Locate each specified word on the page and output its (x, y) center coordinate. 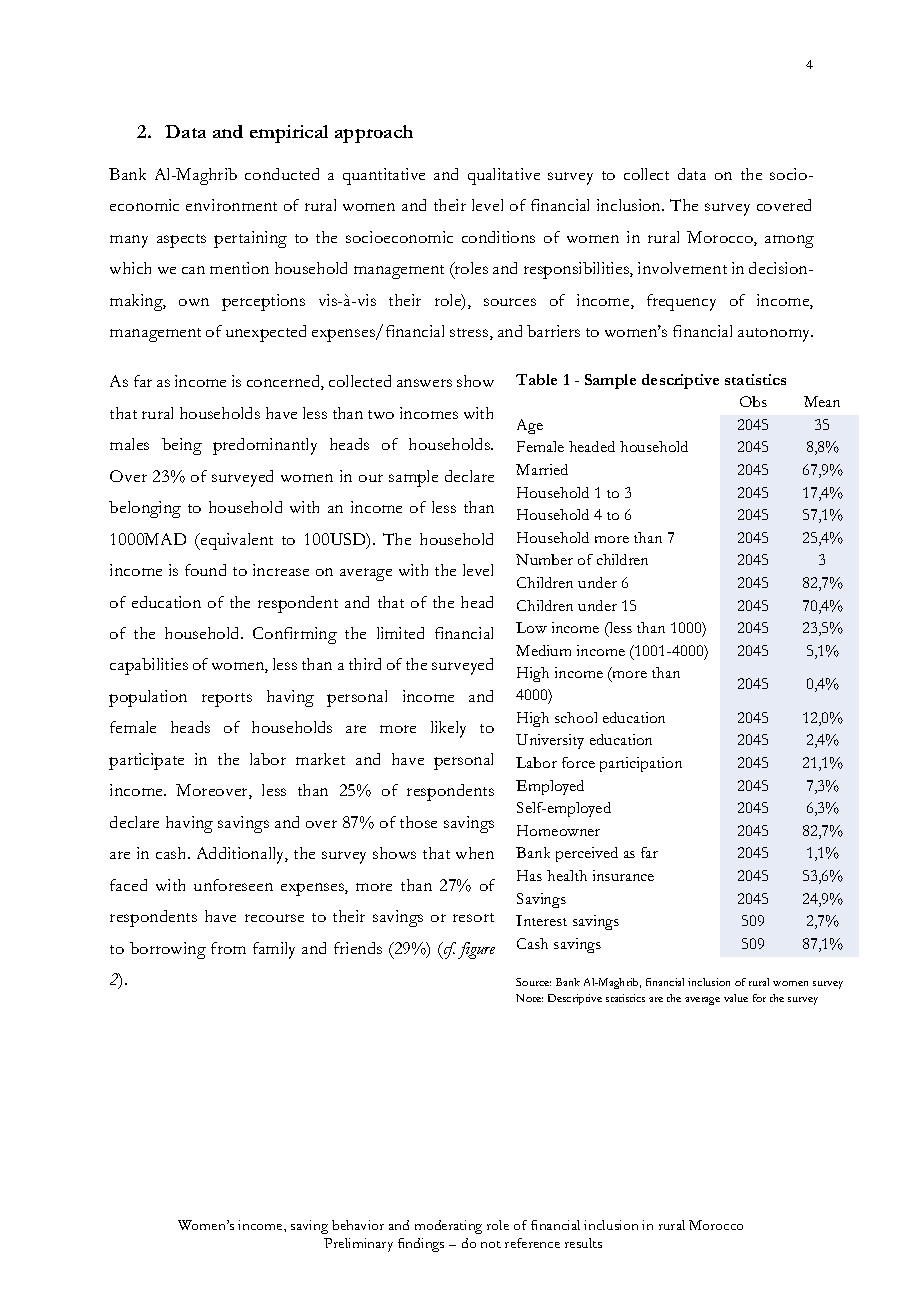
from (228, 948)
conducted (282, 174)
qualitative (504, 176)
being (182, 446)
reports (227, 700)
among (789, 241)
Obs (753, 401)
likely (448, 729)
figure (476, 950)
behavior (358, 1225)
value (736, 998)
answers (424, 383)
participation (641, 764)
